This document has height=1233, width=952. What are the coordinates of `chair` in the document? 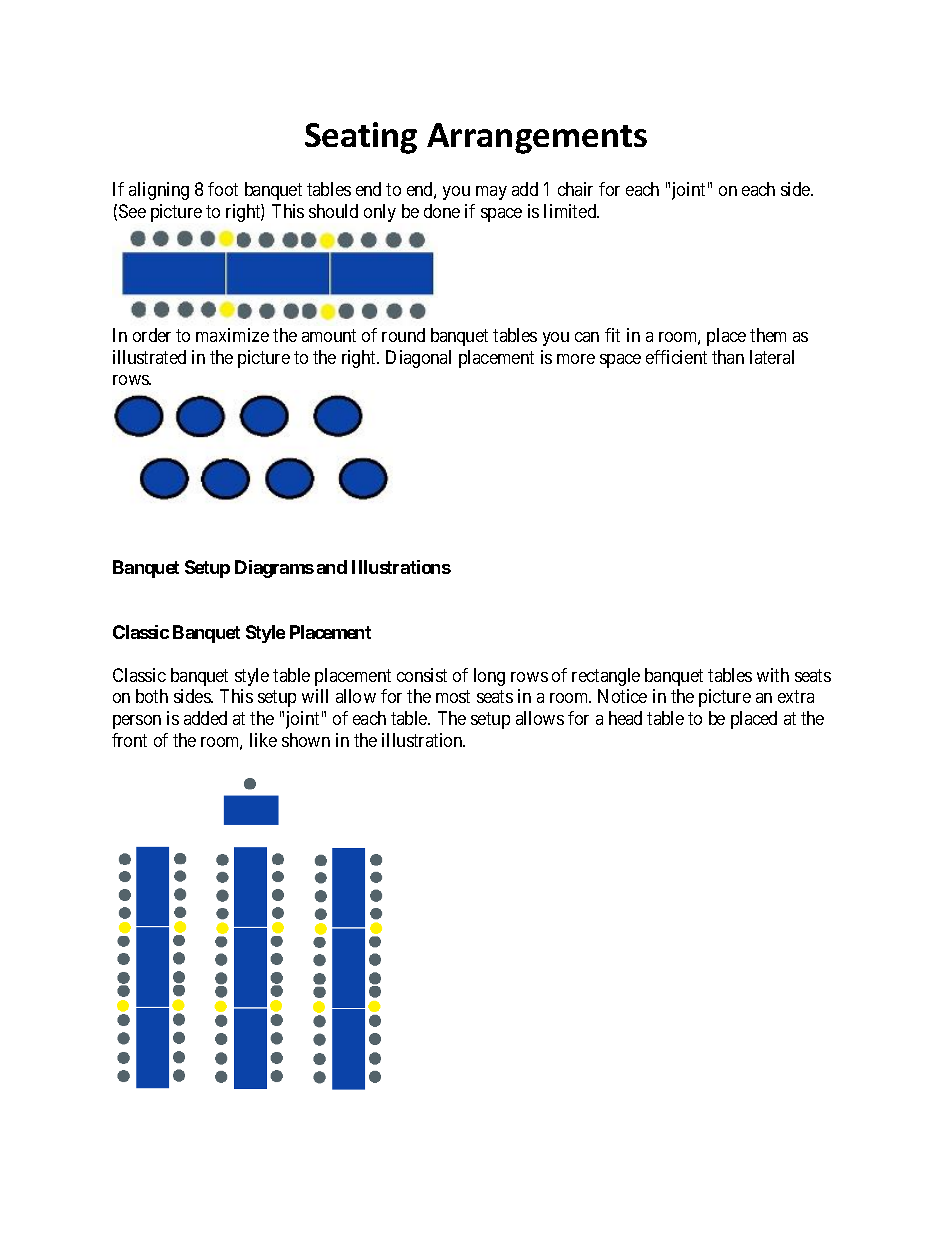 It's located at (575, 189).
